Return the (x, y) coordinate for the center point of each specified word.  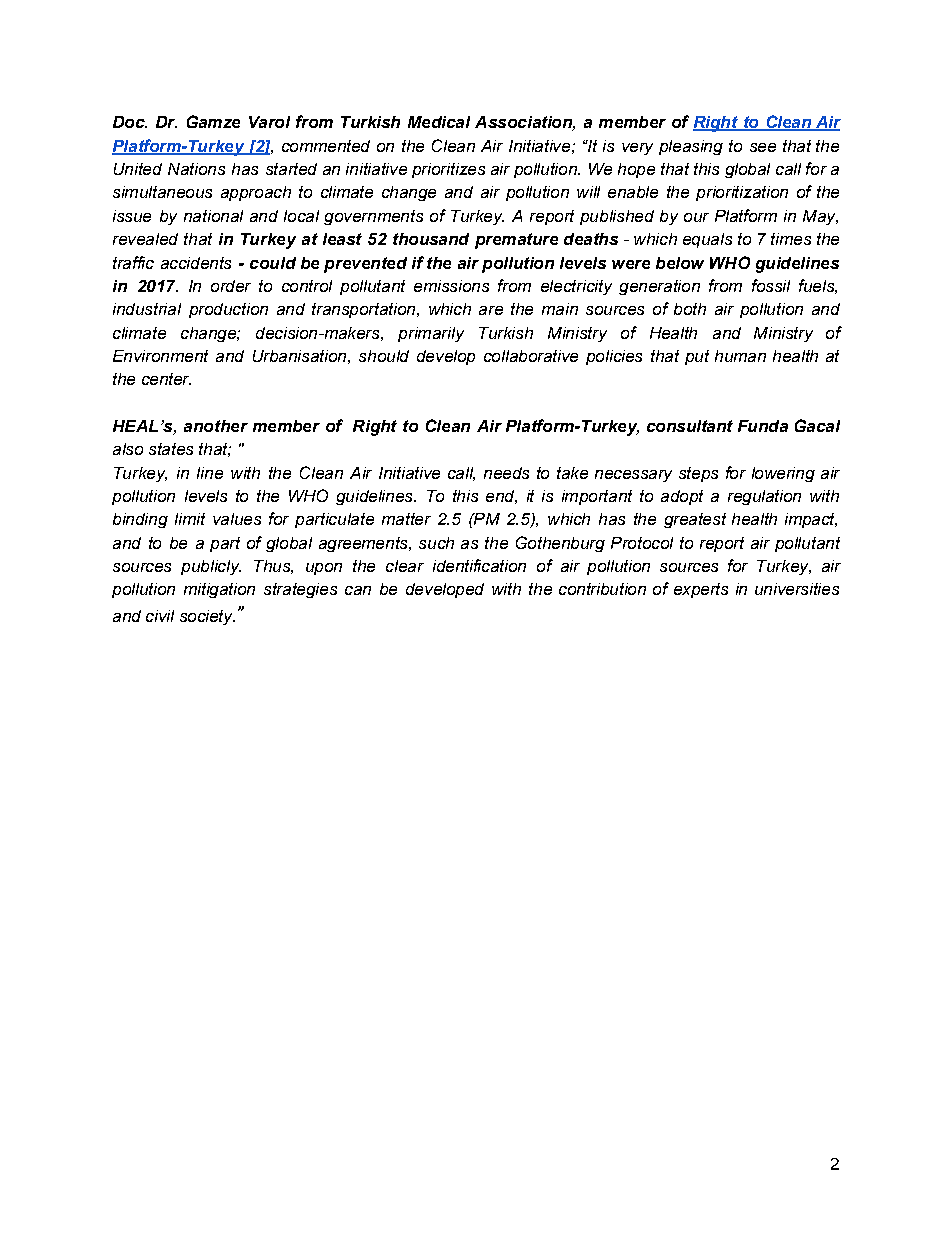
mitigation (219, 590)
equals (707, 240)
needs (506, 473)
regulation (764, 497)
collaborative (531, 356)
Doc (130, 122)
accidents (196, 263)
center (166, 379)
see (763, 147)
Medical (439, 122)
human (740, 356)
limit (190, 519)
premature (516, 241)
